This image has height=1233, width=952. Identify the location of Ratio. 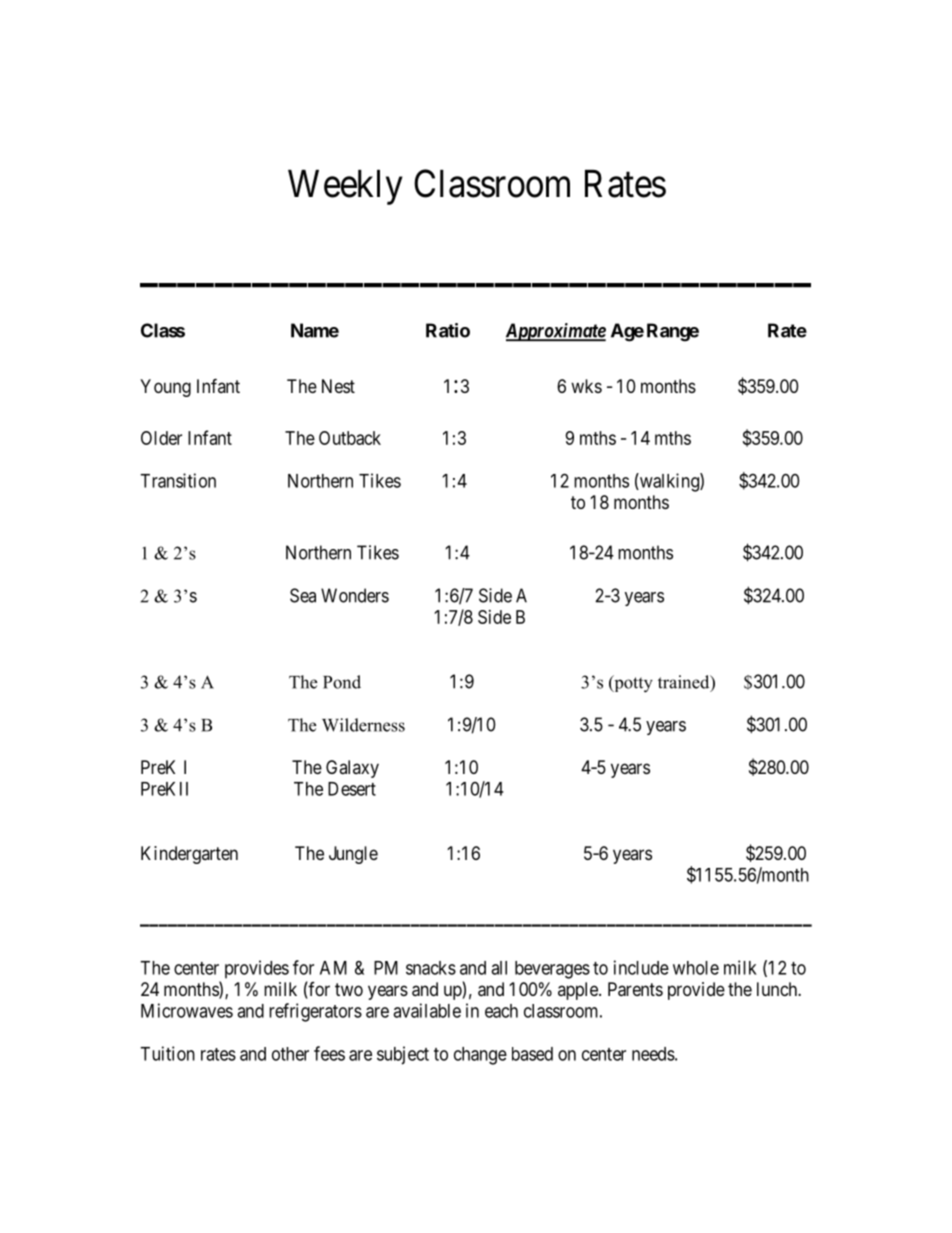
(448, 330).
